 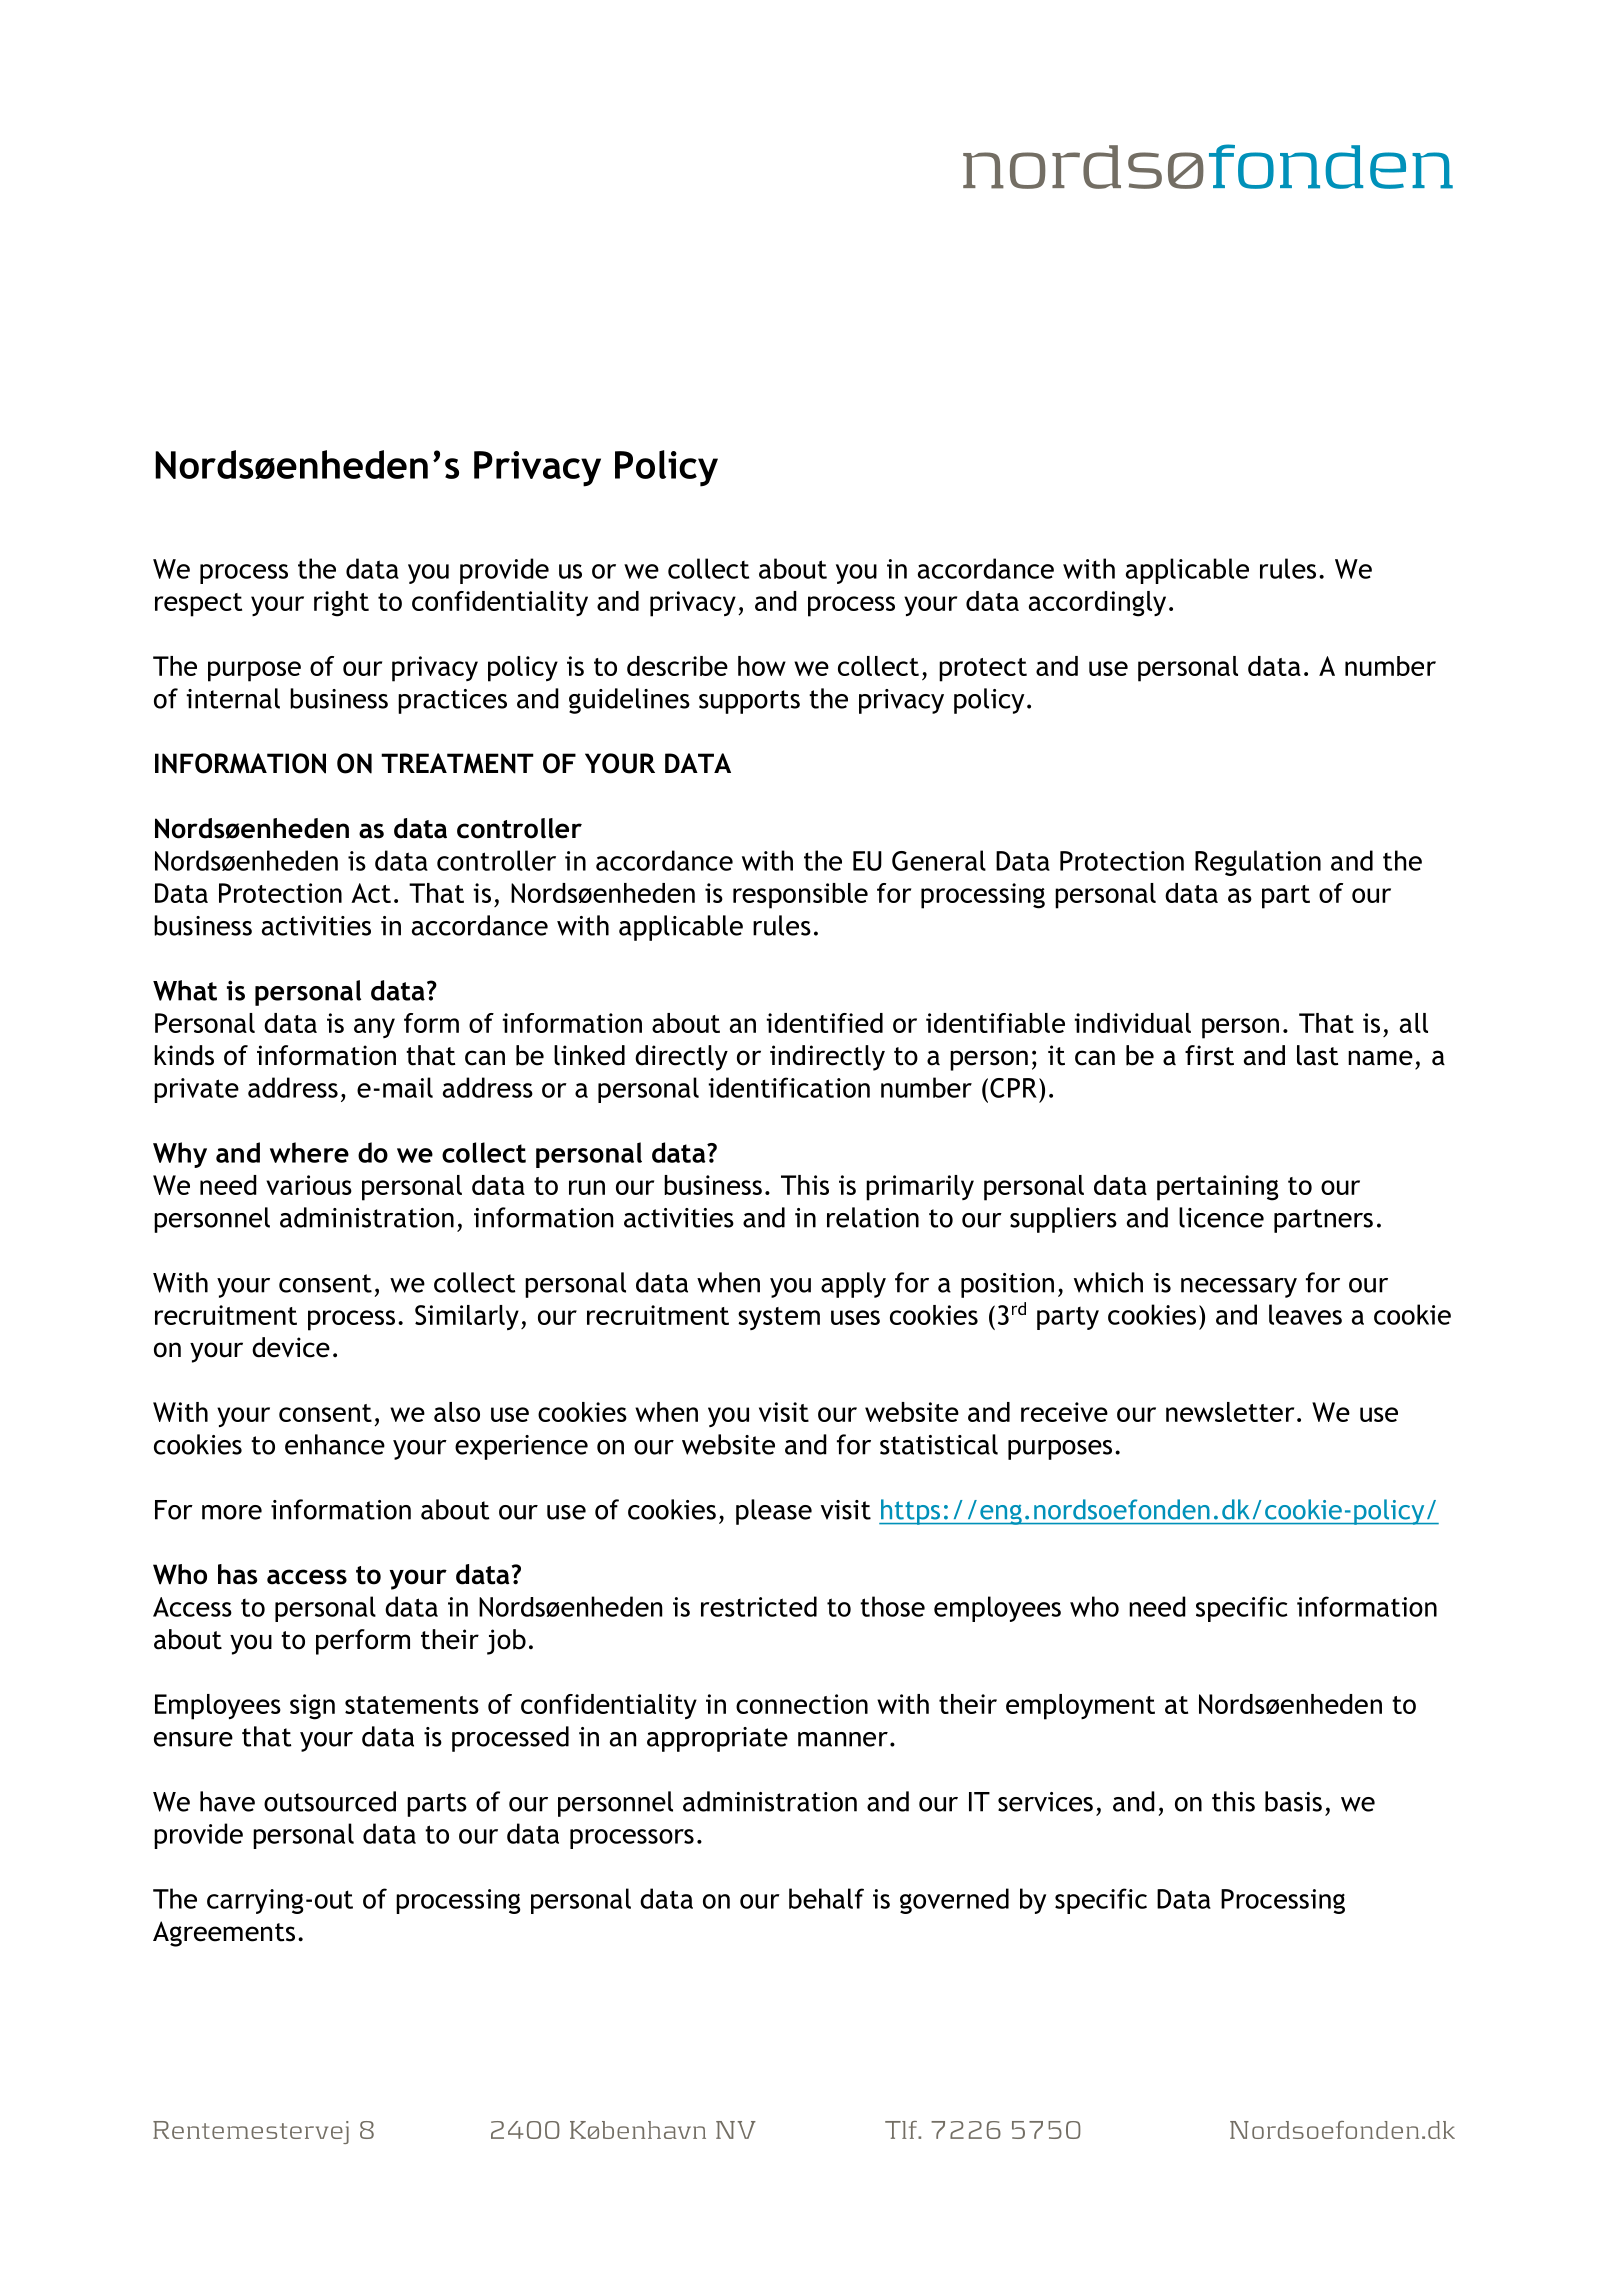 I want to click on apply, so click(x=853, y=1285).
